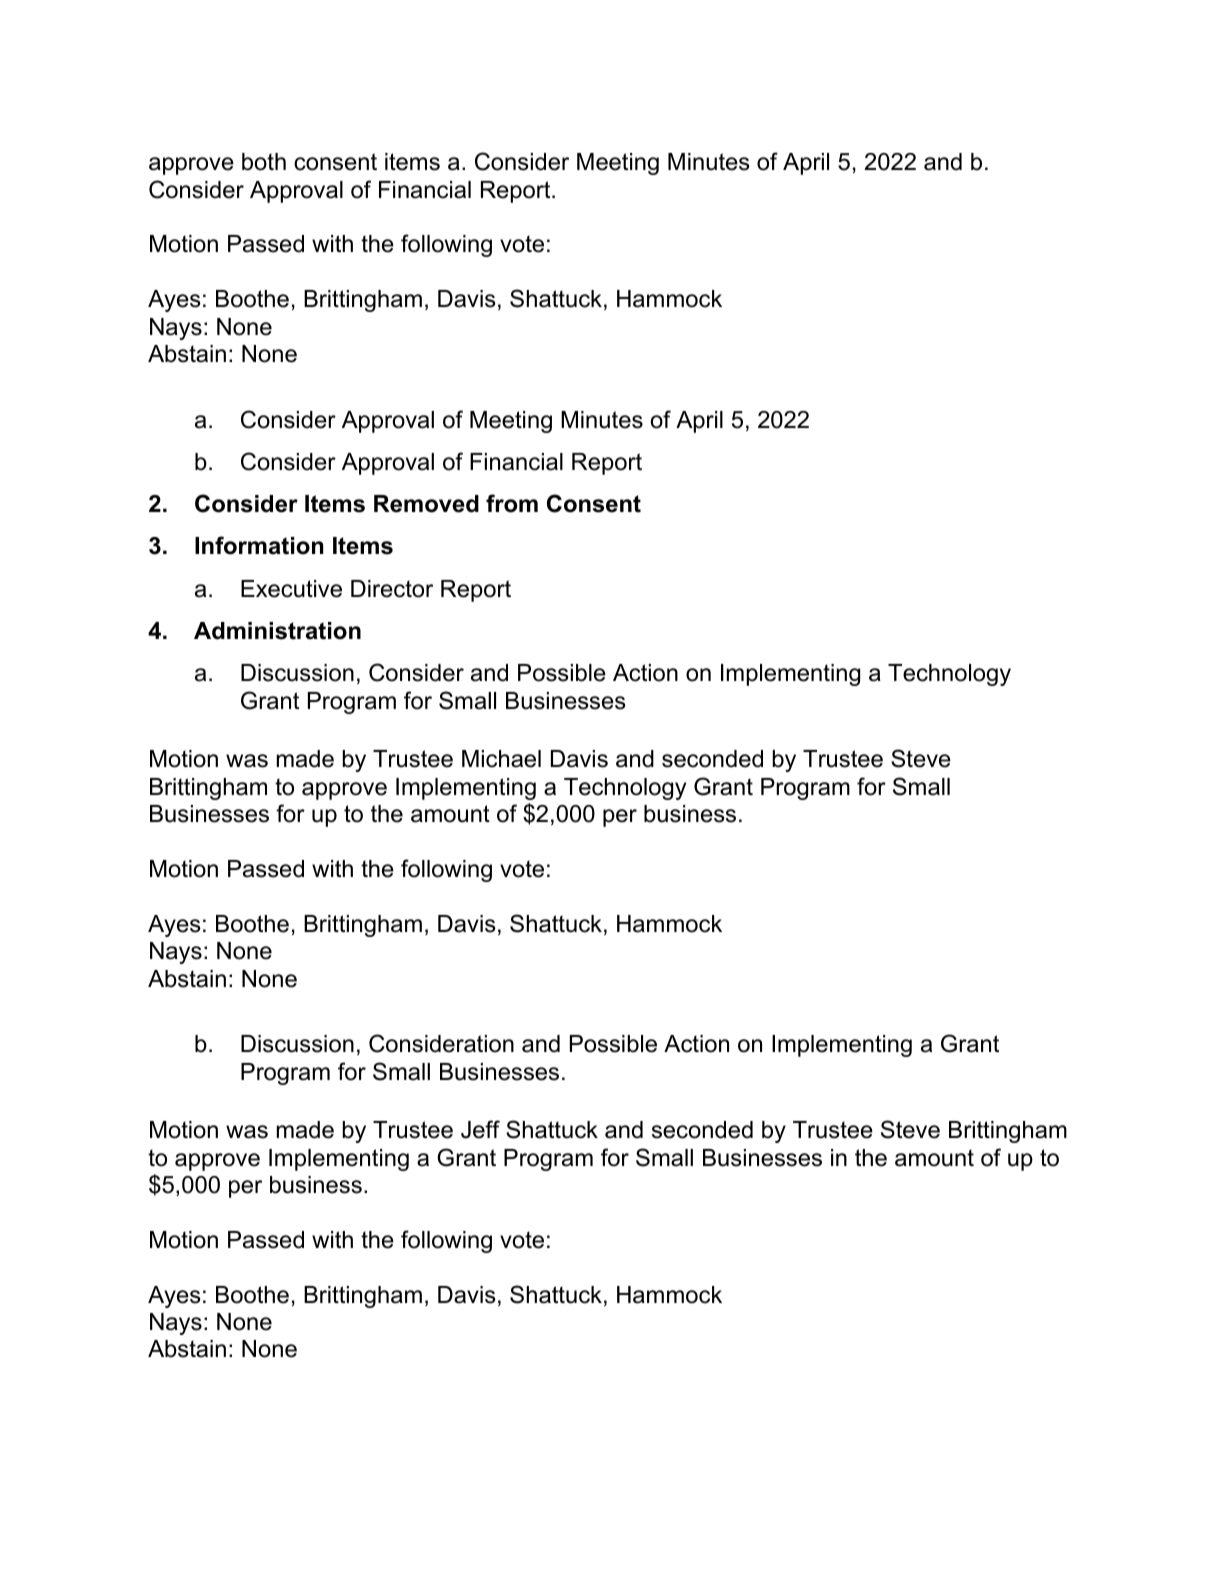 Image resolution: width=1214 pixels, height=1572 pixels. Describe the element at coordinates (512, 503) in the screenshot. I see `from` at that location.
